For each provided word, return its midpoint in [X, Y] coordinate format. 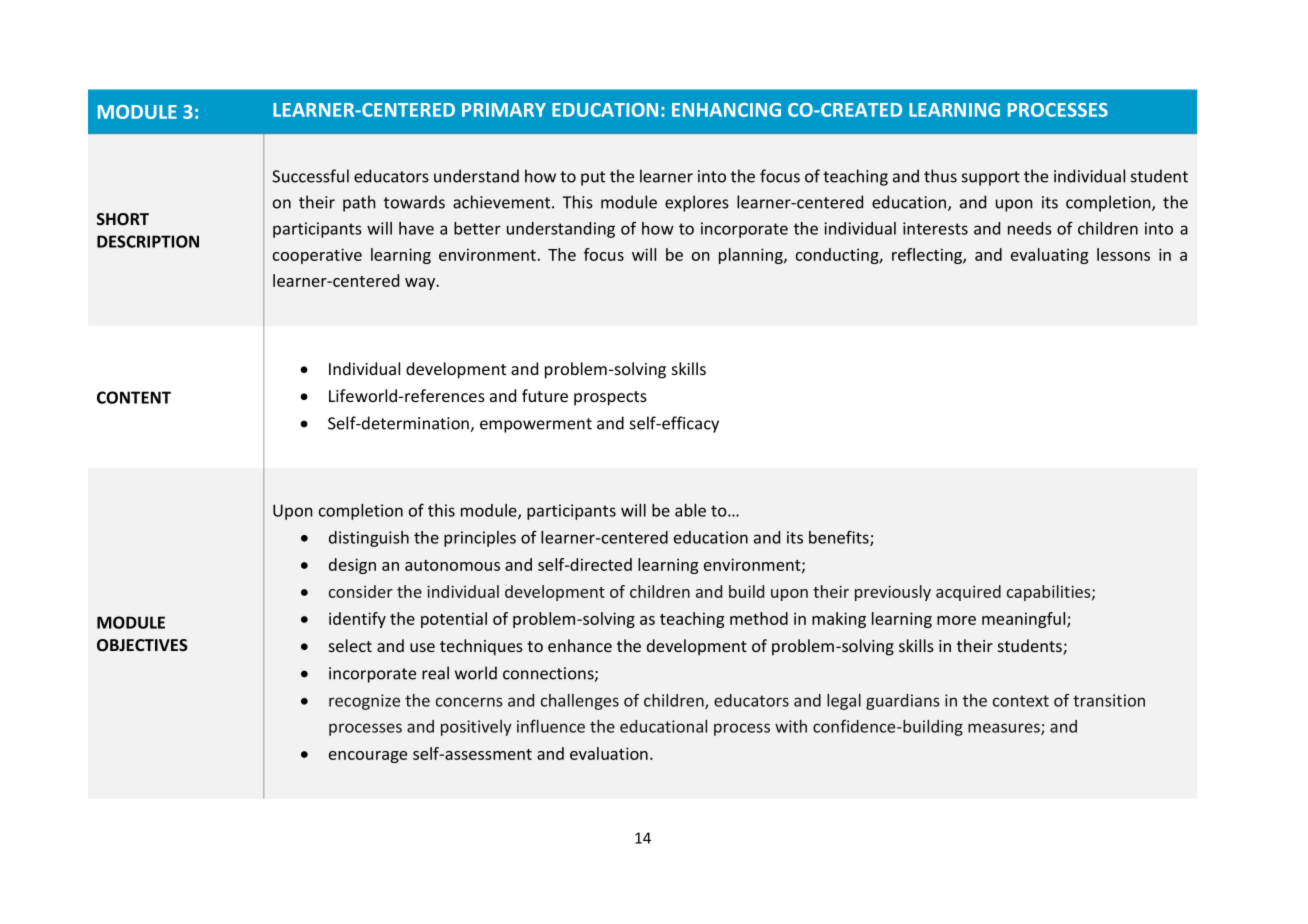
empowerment [536, 425]
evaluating [1049, 256]
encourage [368, 757]
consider [361, 591]
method [759, 618]
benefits [840, 538]
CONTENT [134, 397]
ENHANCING [726, 110]
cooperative [317, 256]
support [991, 178]
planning [752, 256]
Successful [310, 176]
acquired [968, 593]
